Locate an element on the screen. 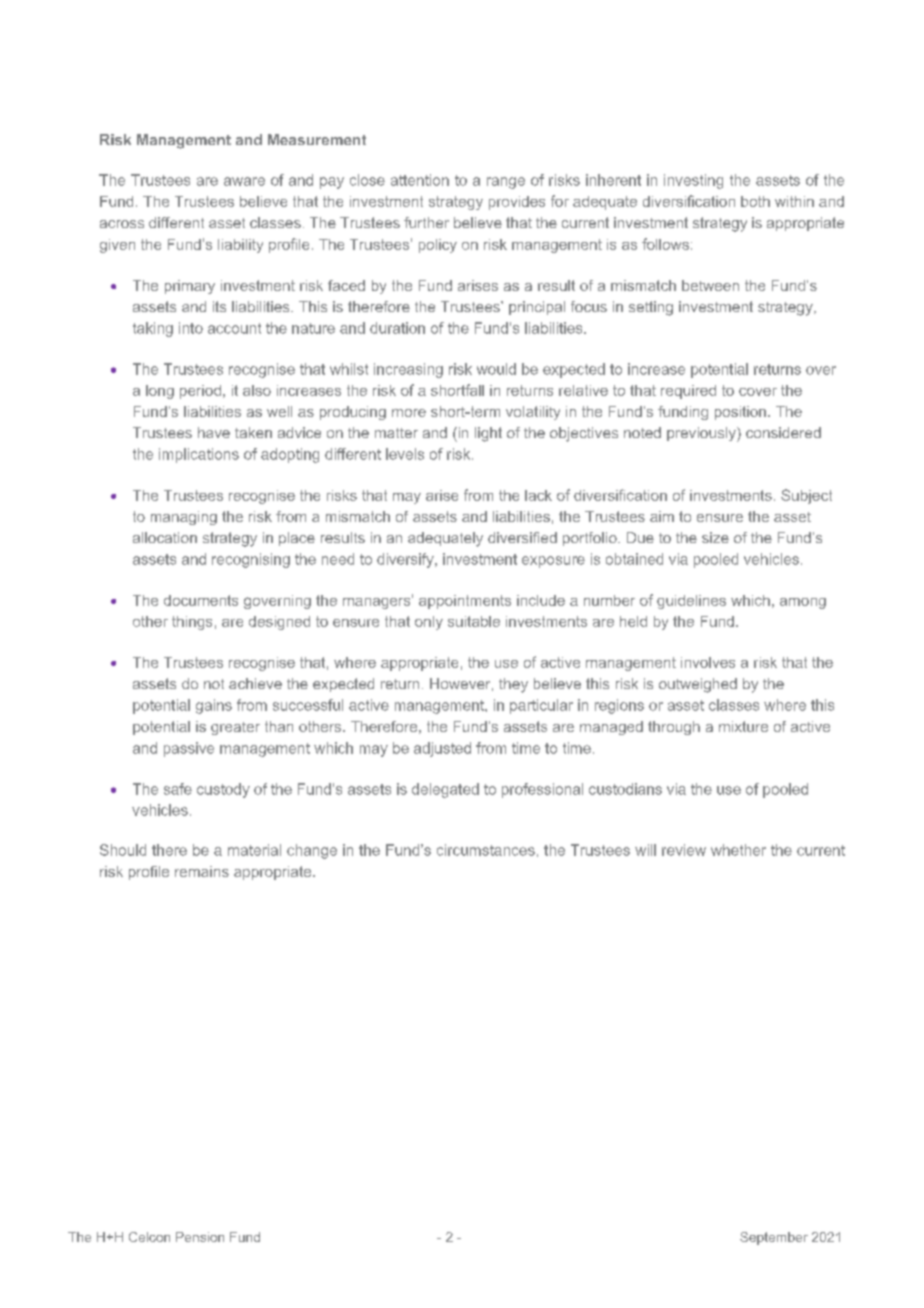 The height and width of the screenshot is (1308, 924). aware is located at coordinates (244, 181).
